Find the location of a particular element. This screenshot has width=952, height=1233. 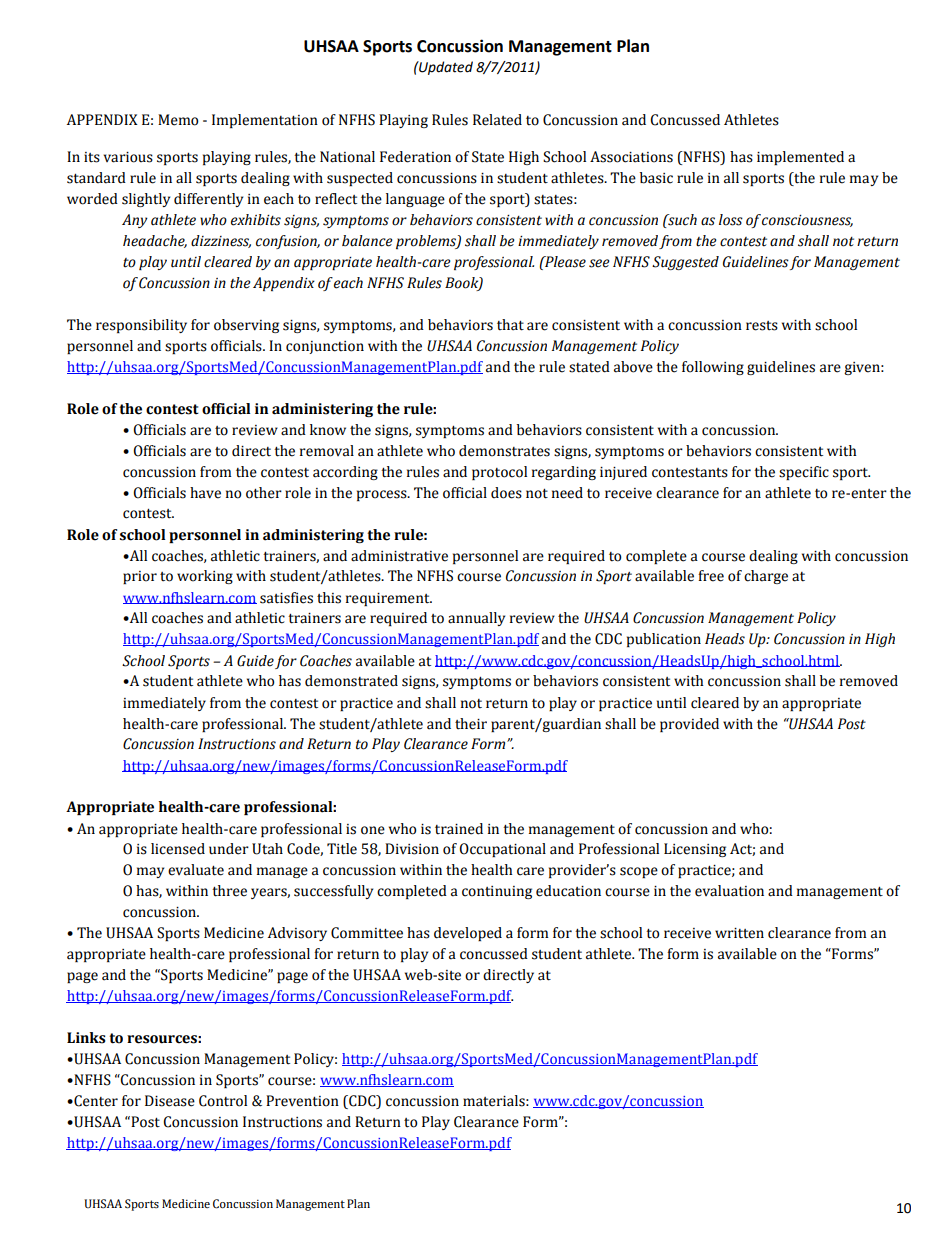

written is located at coordinates (739, 933).
